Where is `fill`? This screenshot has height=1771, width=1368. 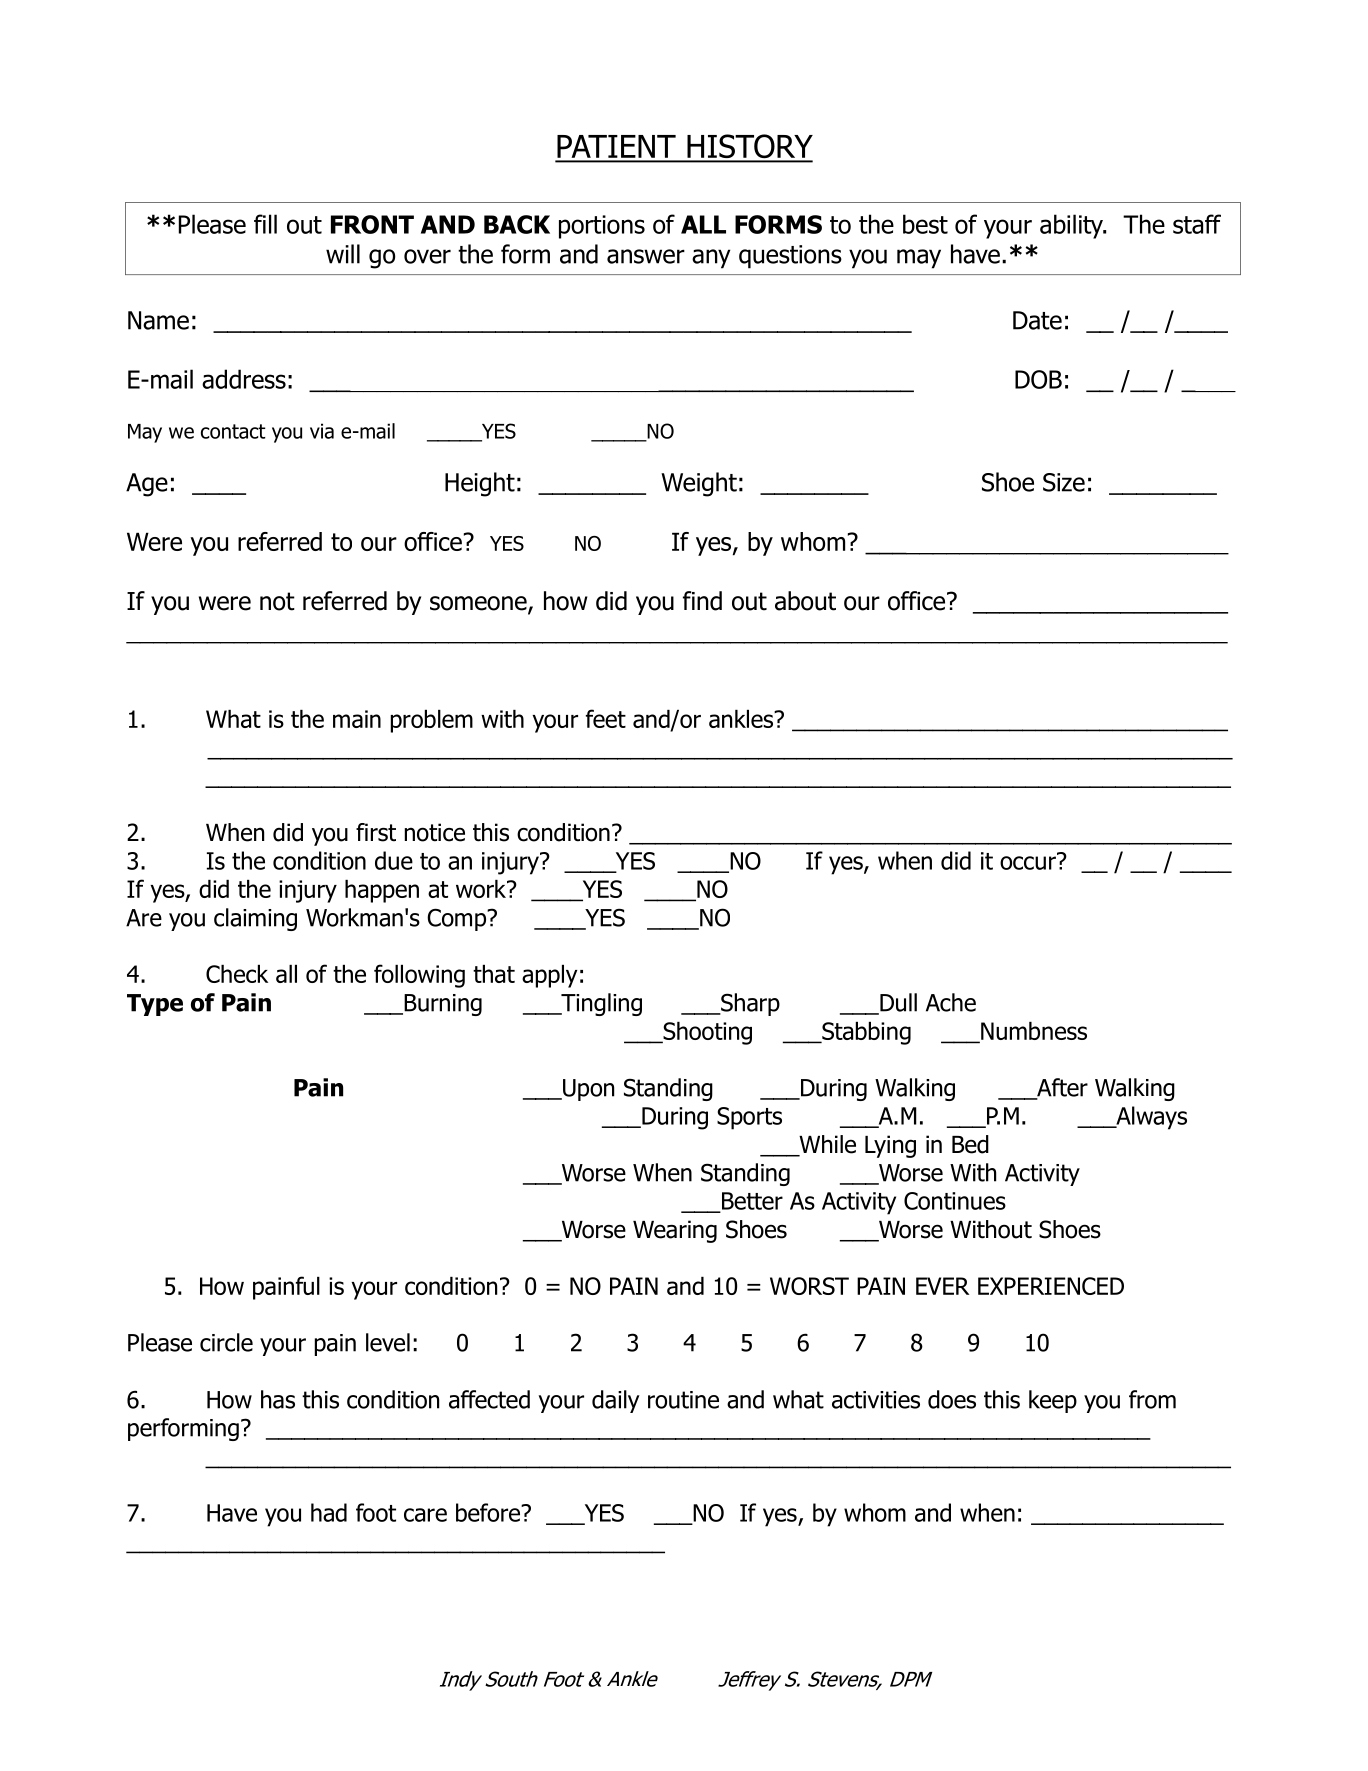
fill is located at coordinates (265, 224).
